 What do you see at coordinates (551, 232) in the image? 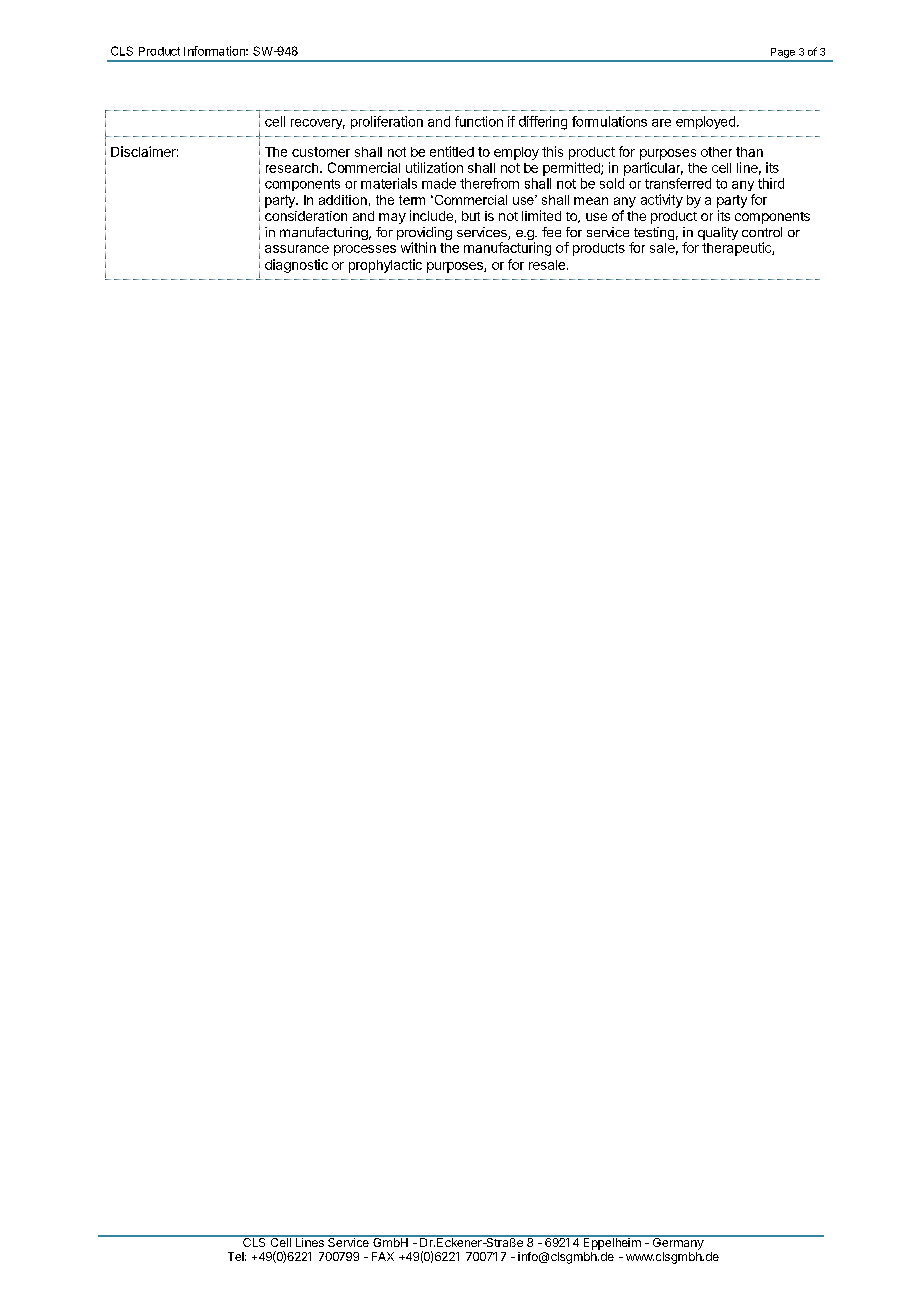
I see `fee` at bounding box center [551, 232].
